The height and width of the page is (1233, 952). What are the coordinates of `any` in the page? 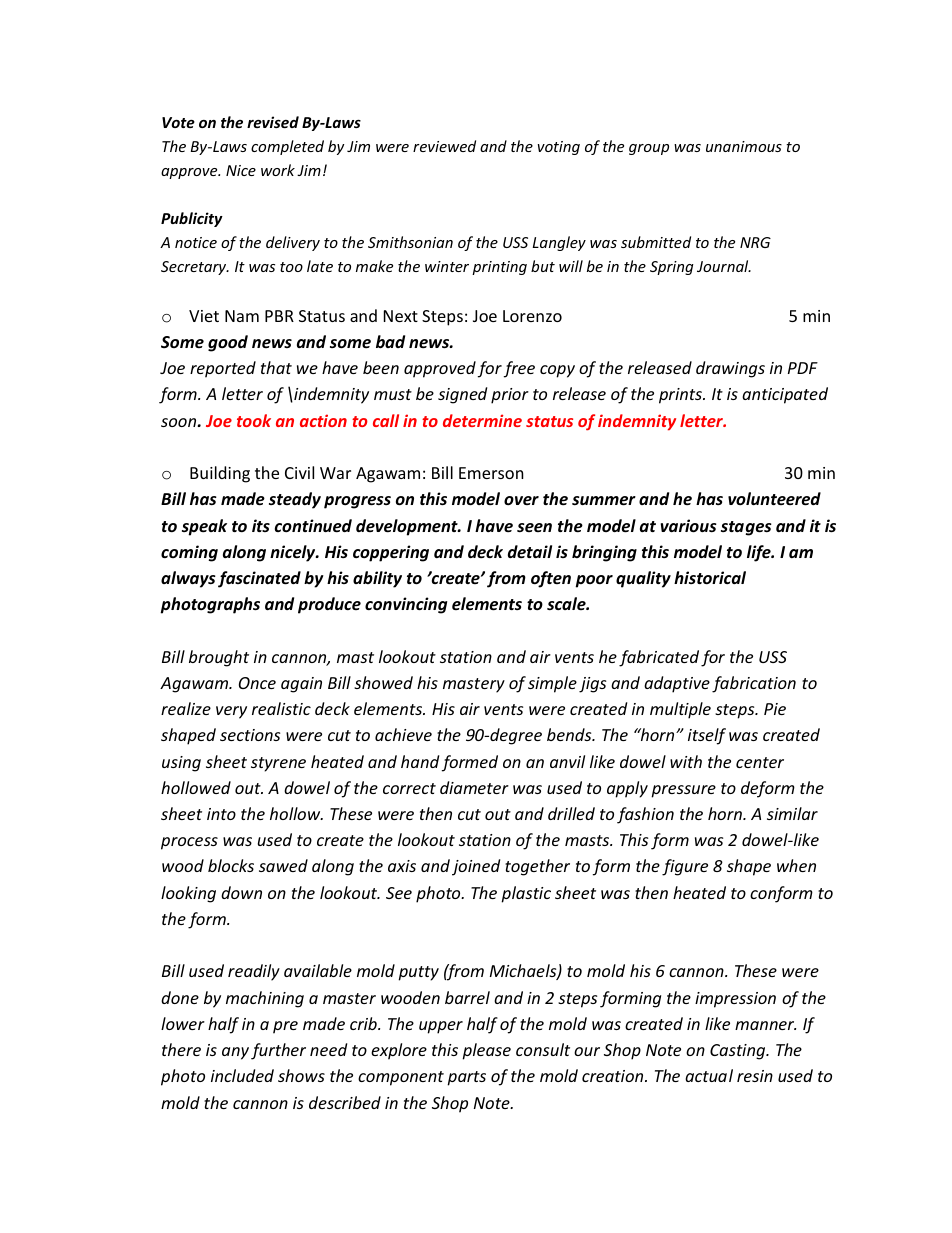 It's located at (235, 1053).
